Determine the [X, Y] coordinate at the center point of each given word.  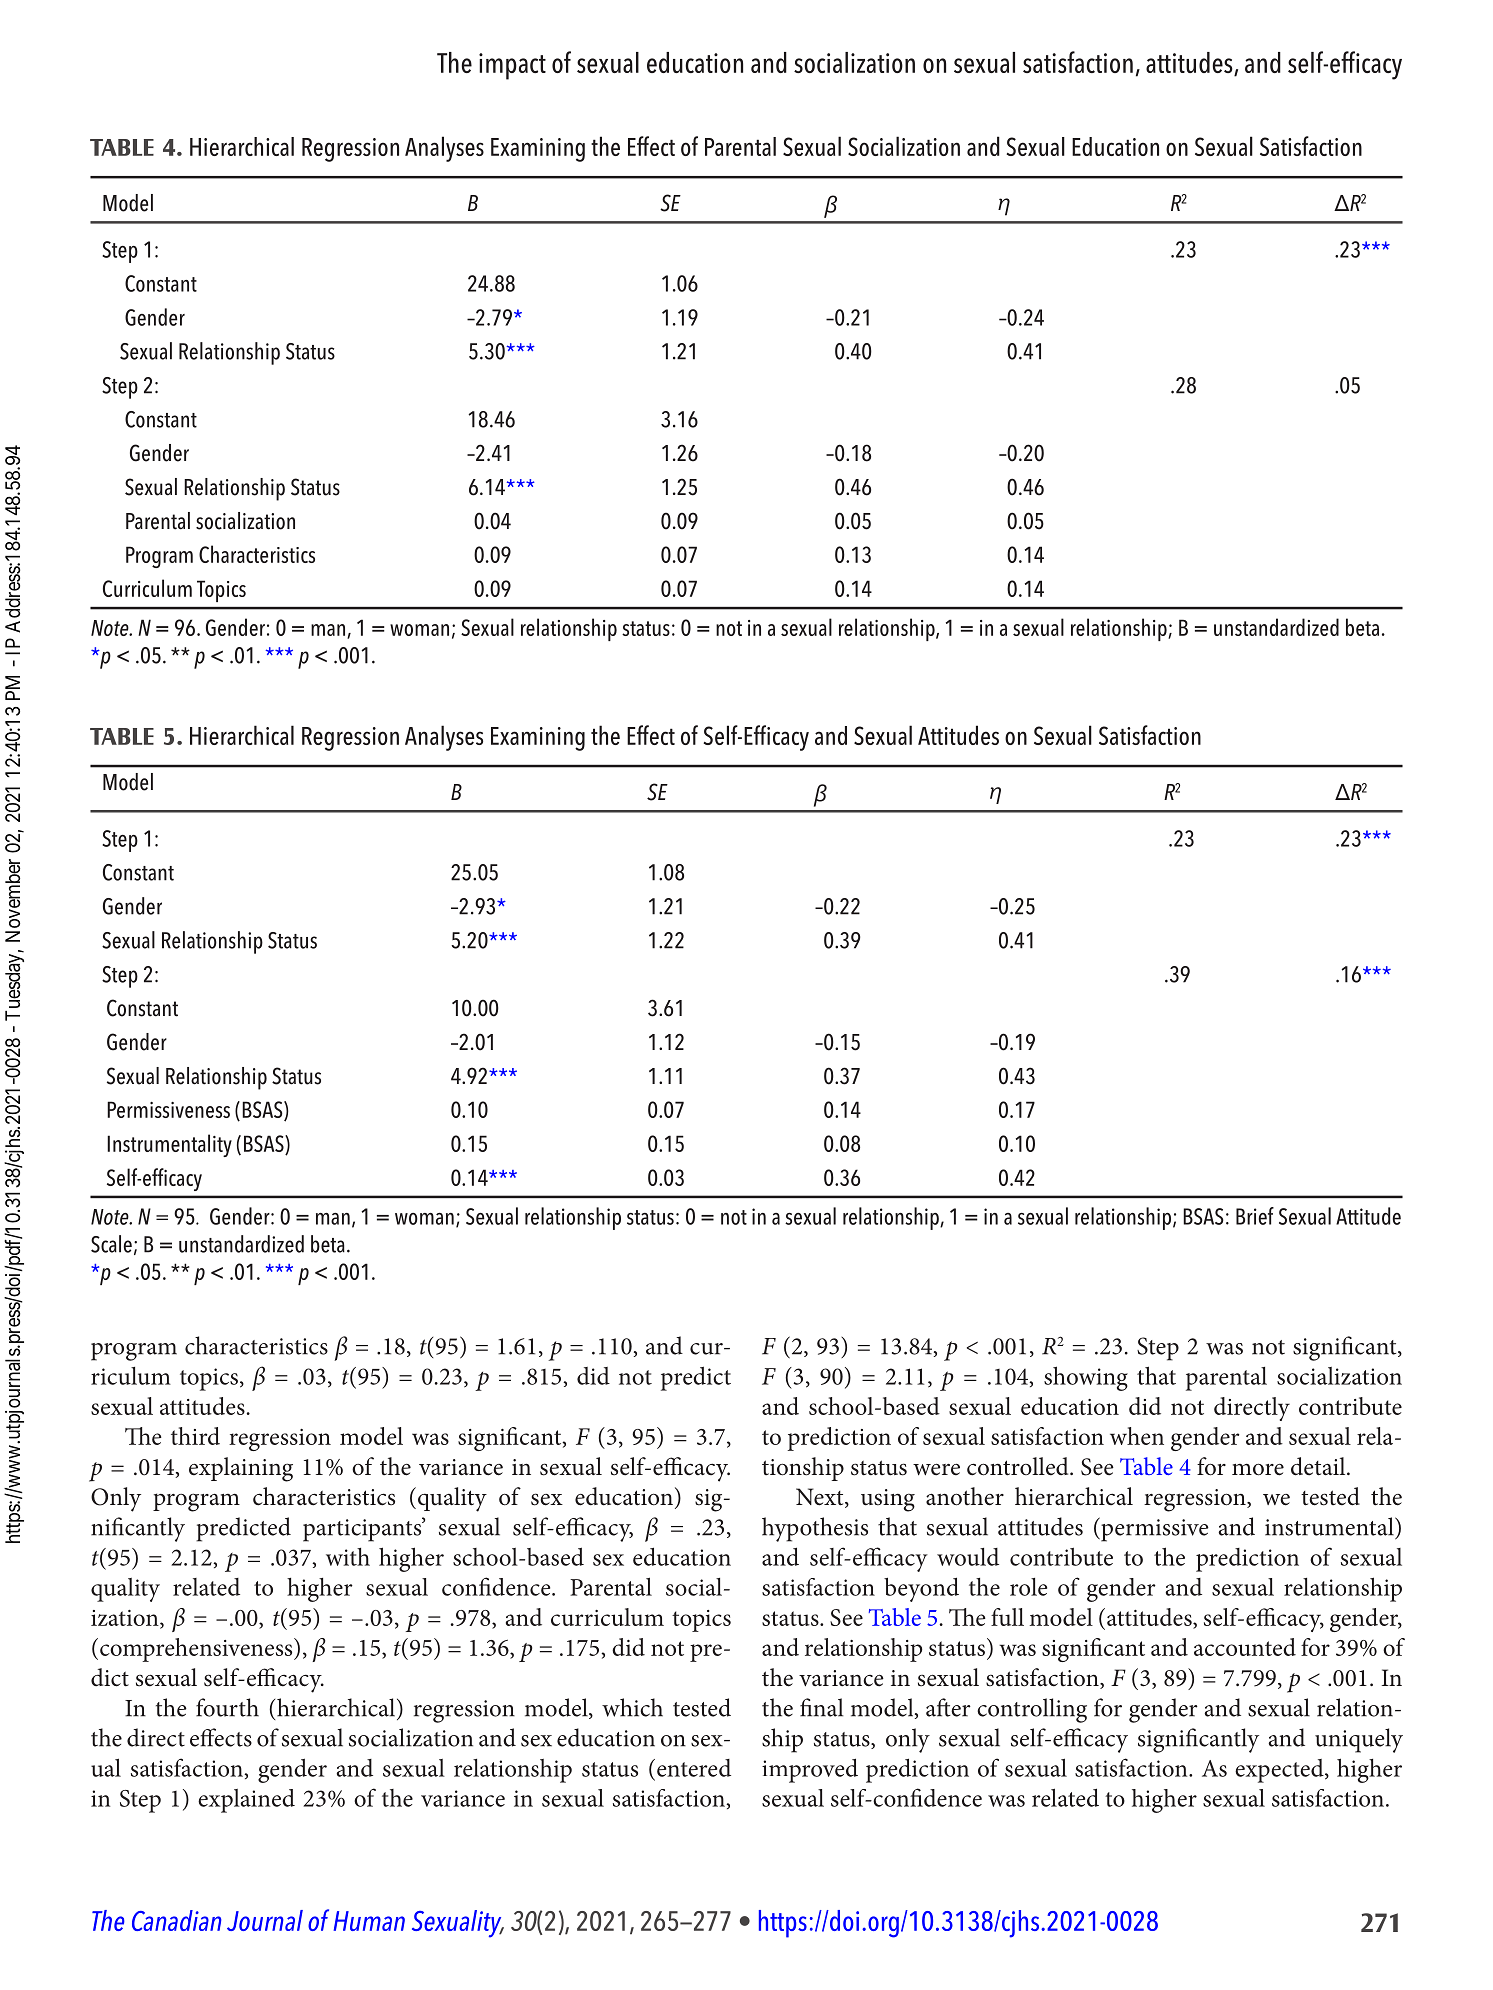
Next [821, 1498]
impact [512, 66]
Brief [1255, 1216]
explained [246, 1801]
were [936, 1469]
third [195, 1436]
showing [1086, 1378]
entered [694, 1768]
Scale [111, 1244]
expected [1280, 1771]
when [1137, 1436]
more [1258, 1469]
